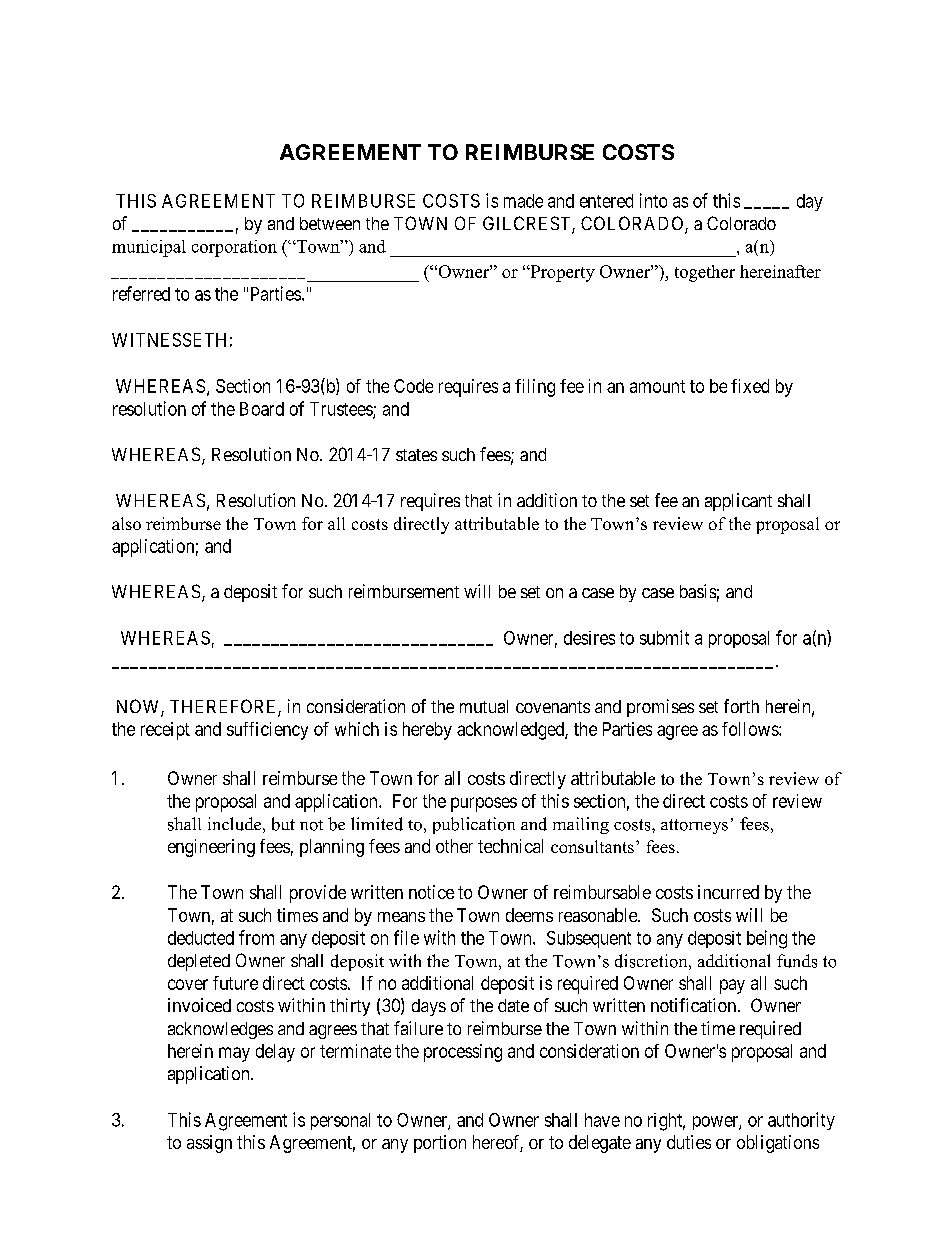 This screenshot has width=952, height=1233. What do you see at coordinates (209, 1144) in the screenshot?
I see `assign` at bounding box center [209, 1144].
